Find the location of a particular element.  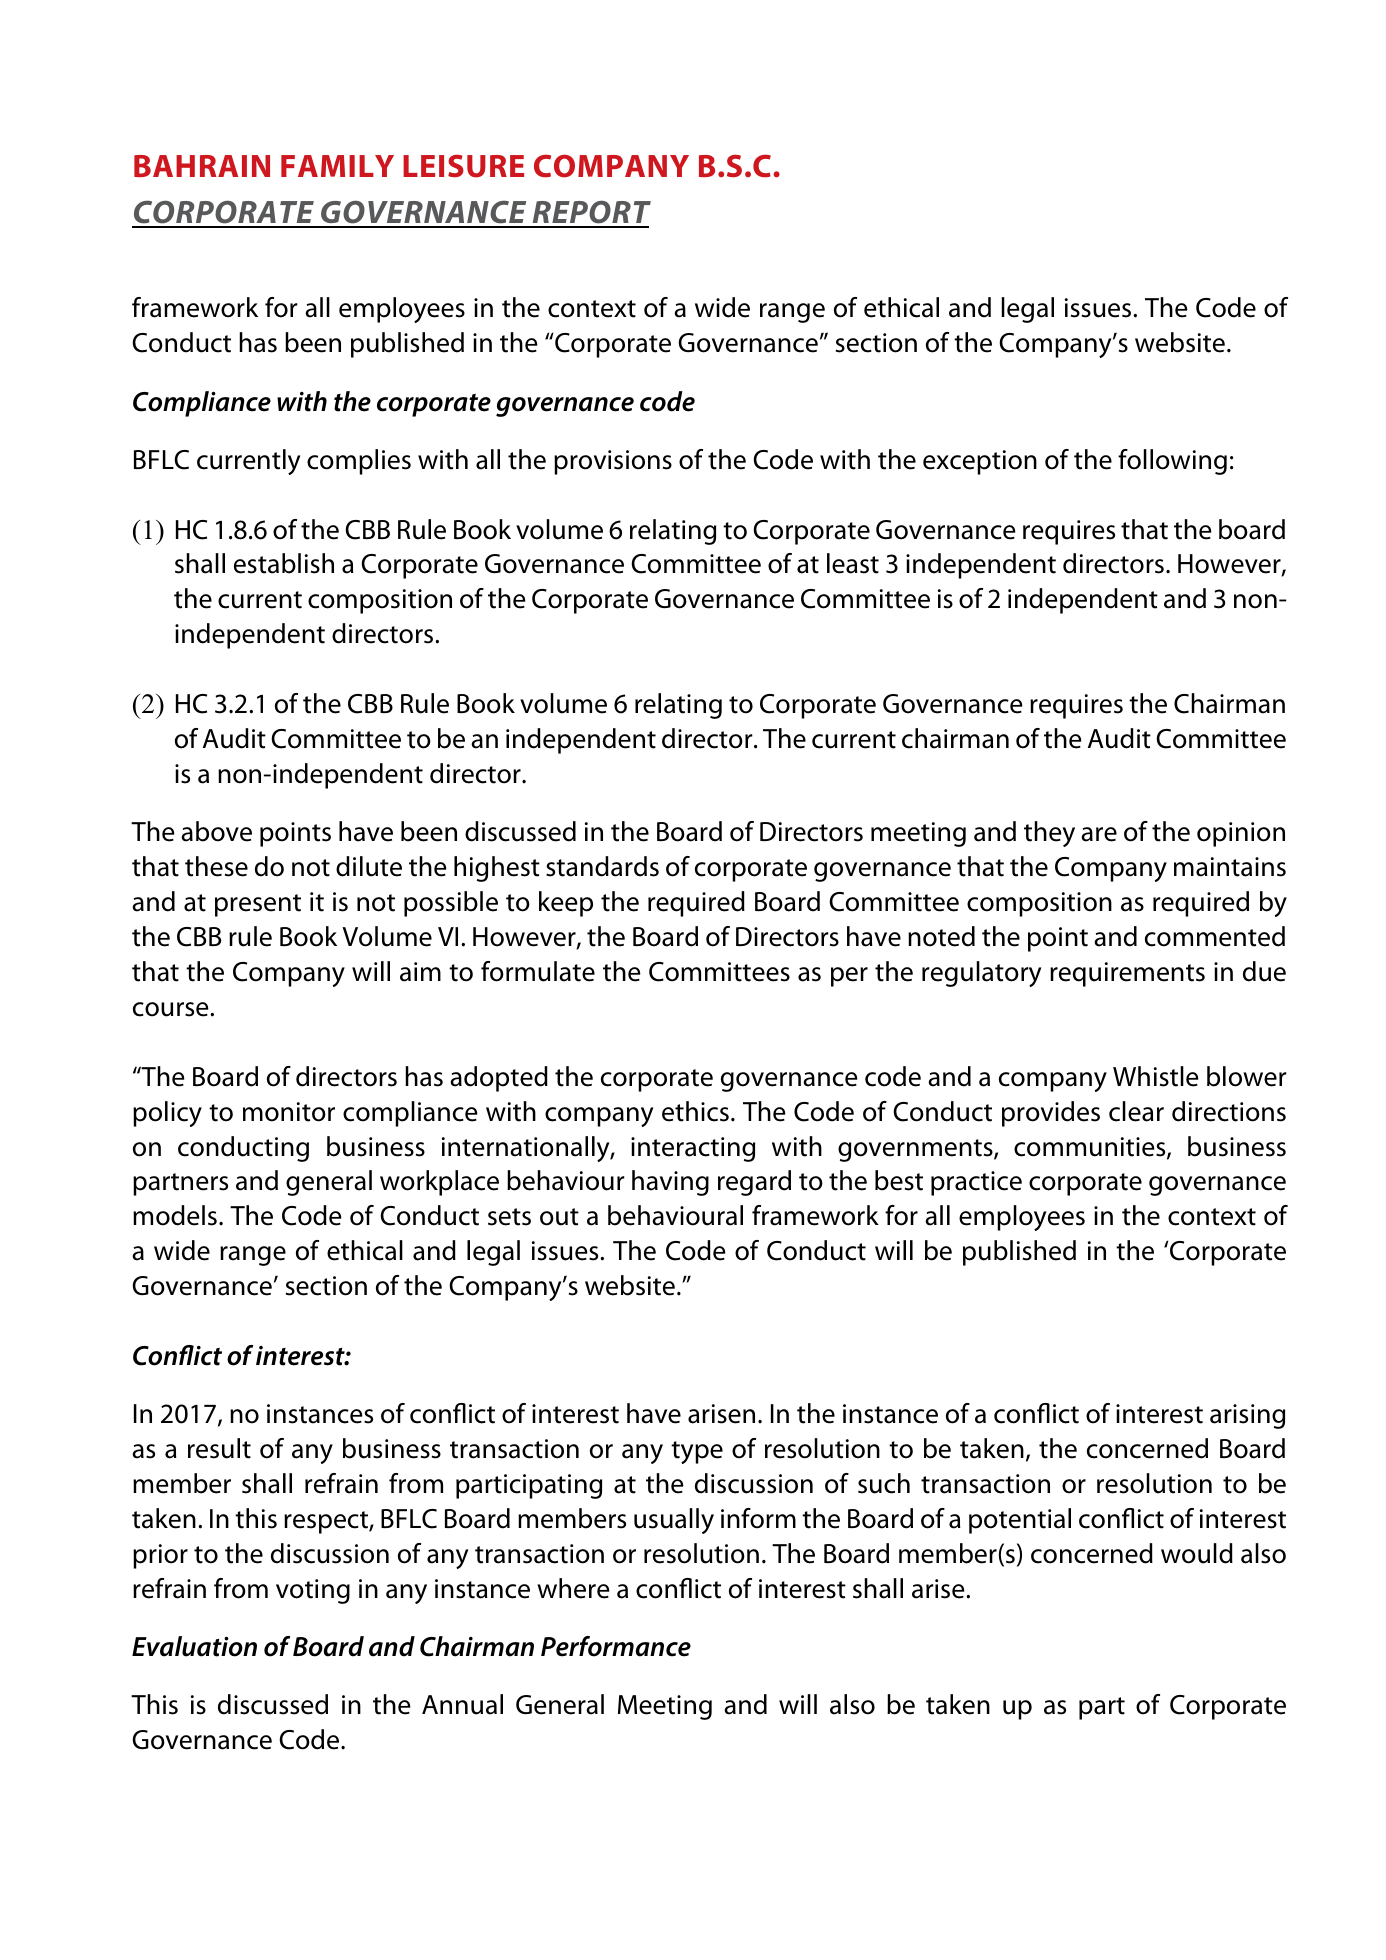

would is located at coordinates (1197, 1553).
